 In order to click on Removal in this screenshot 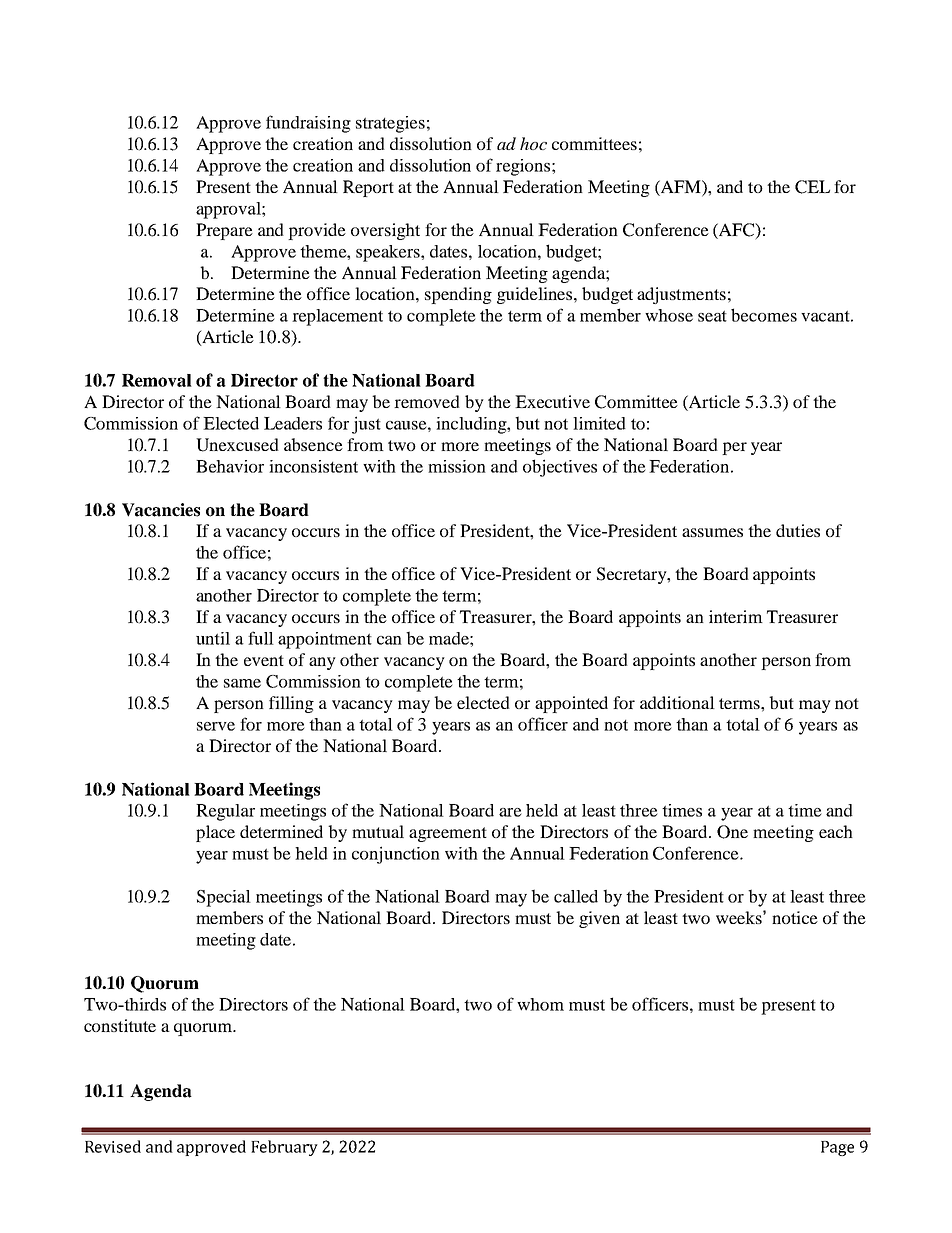, I will do `click(157, 380)`.
